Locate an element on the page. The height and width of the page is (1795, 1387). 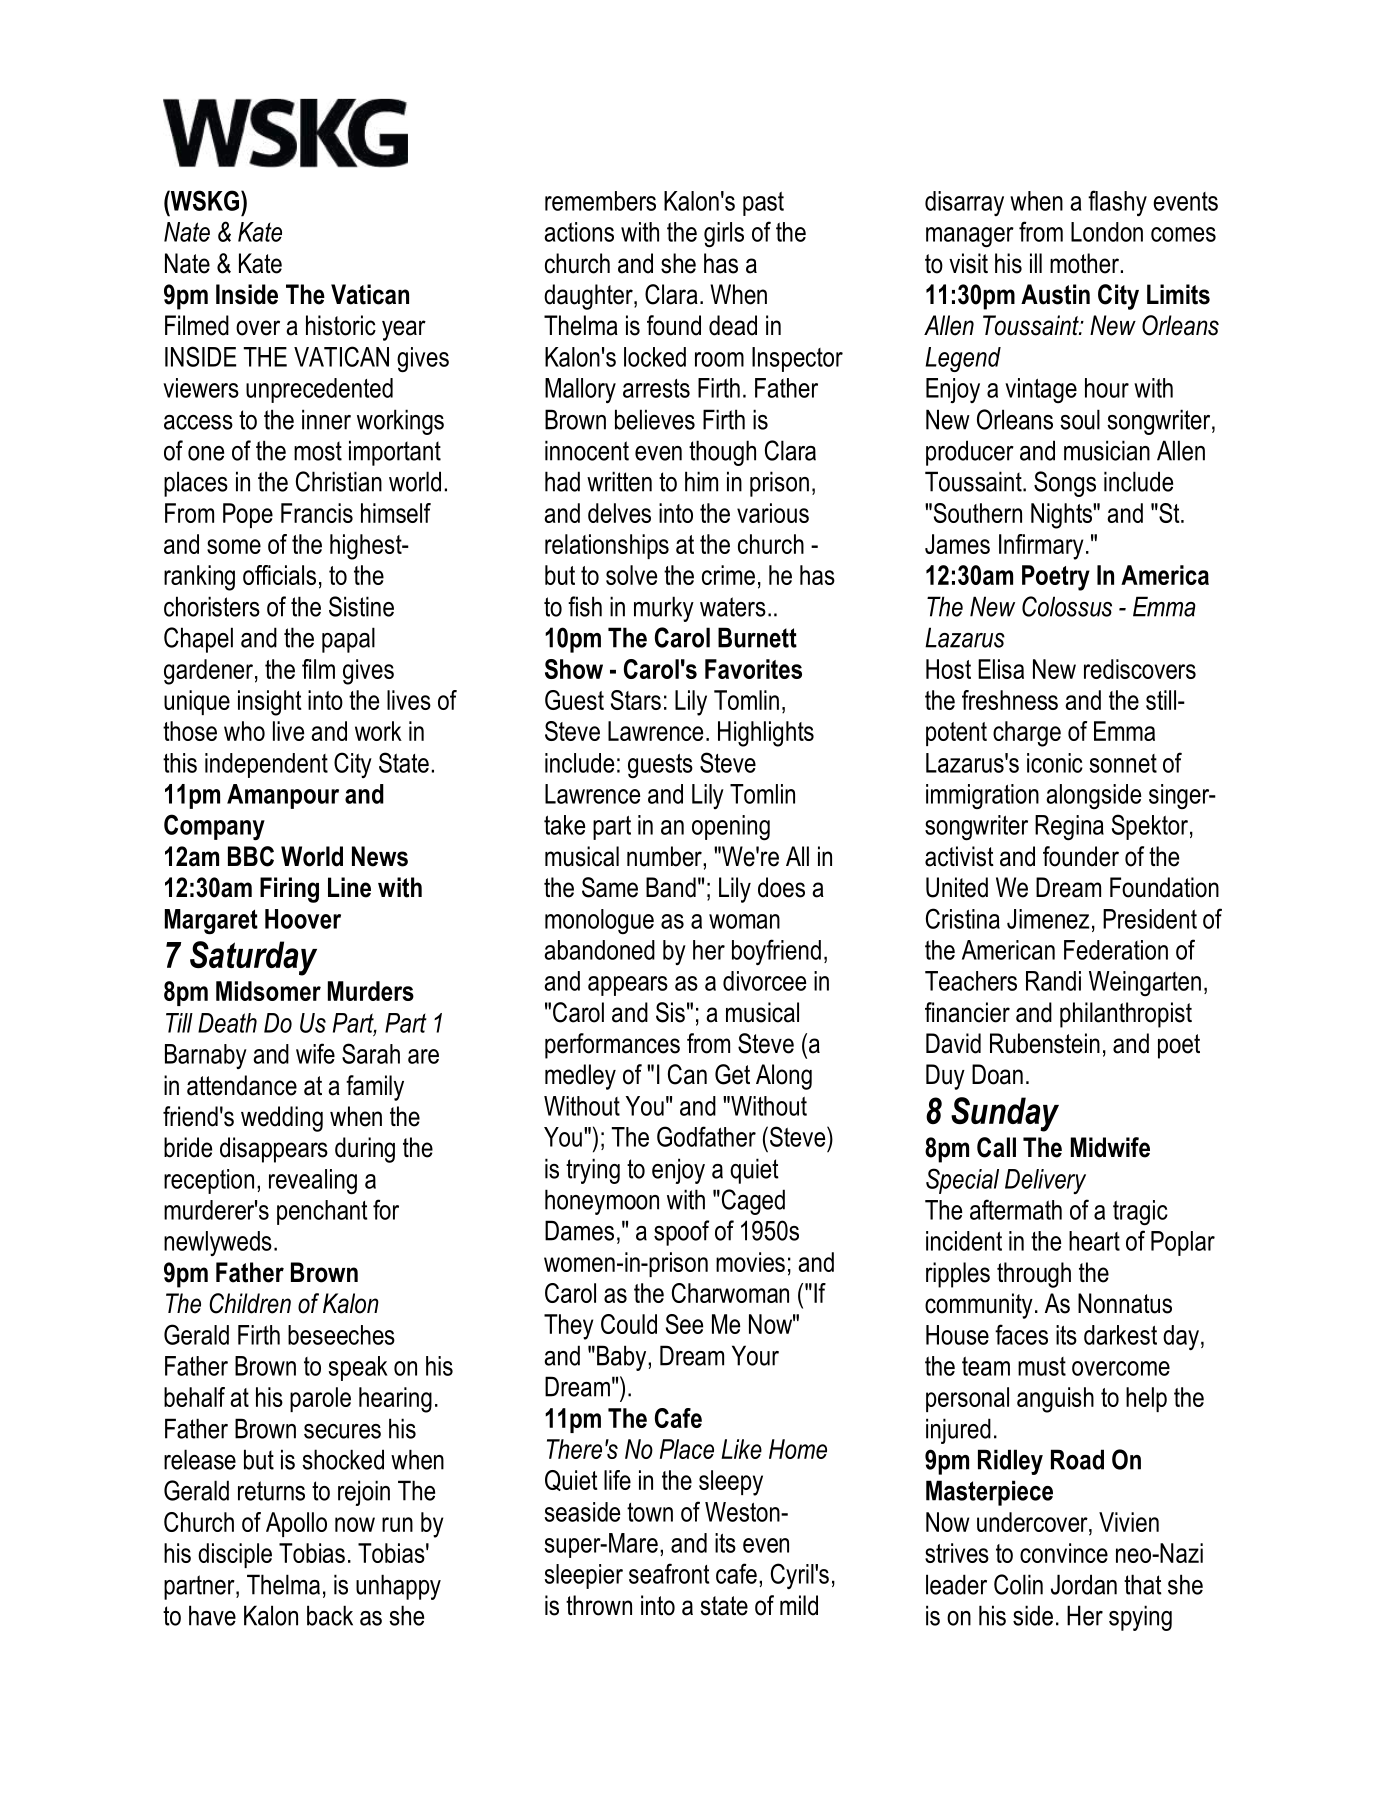
mother is located at coordinates (1084, 263).
